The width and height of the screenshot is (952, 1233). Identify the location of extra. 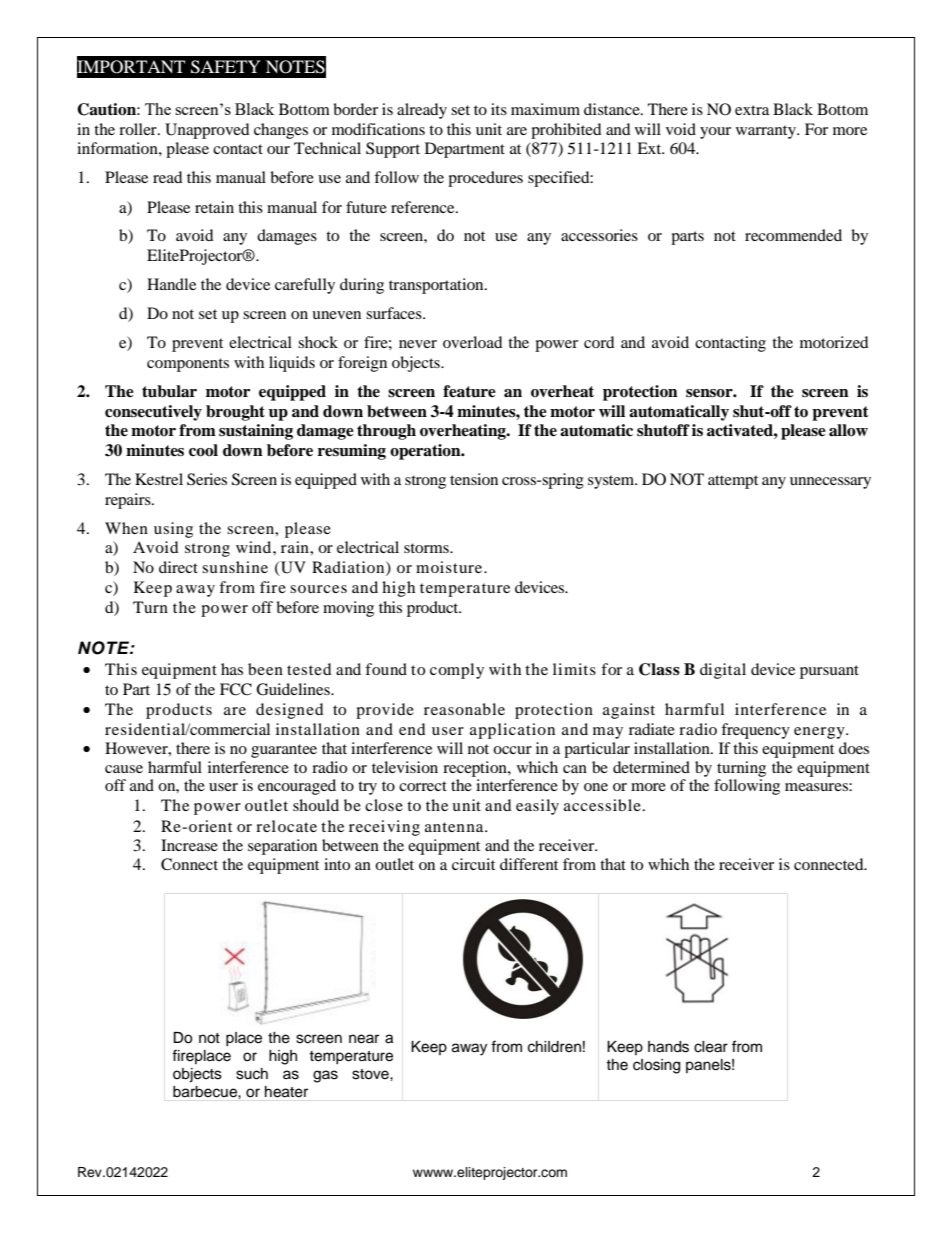
(752, 110).
